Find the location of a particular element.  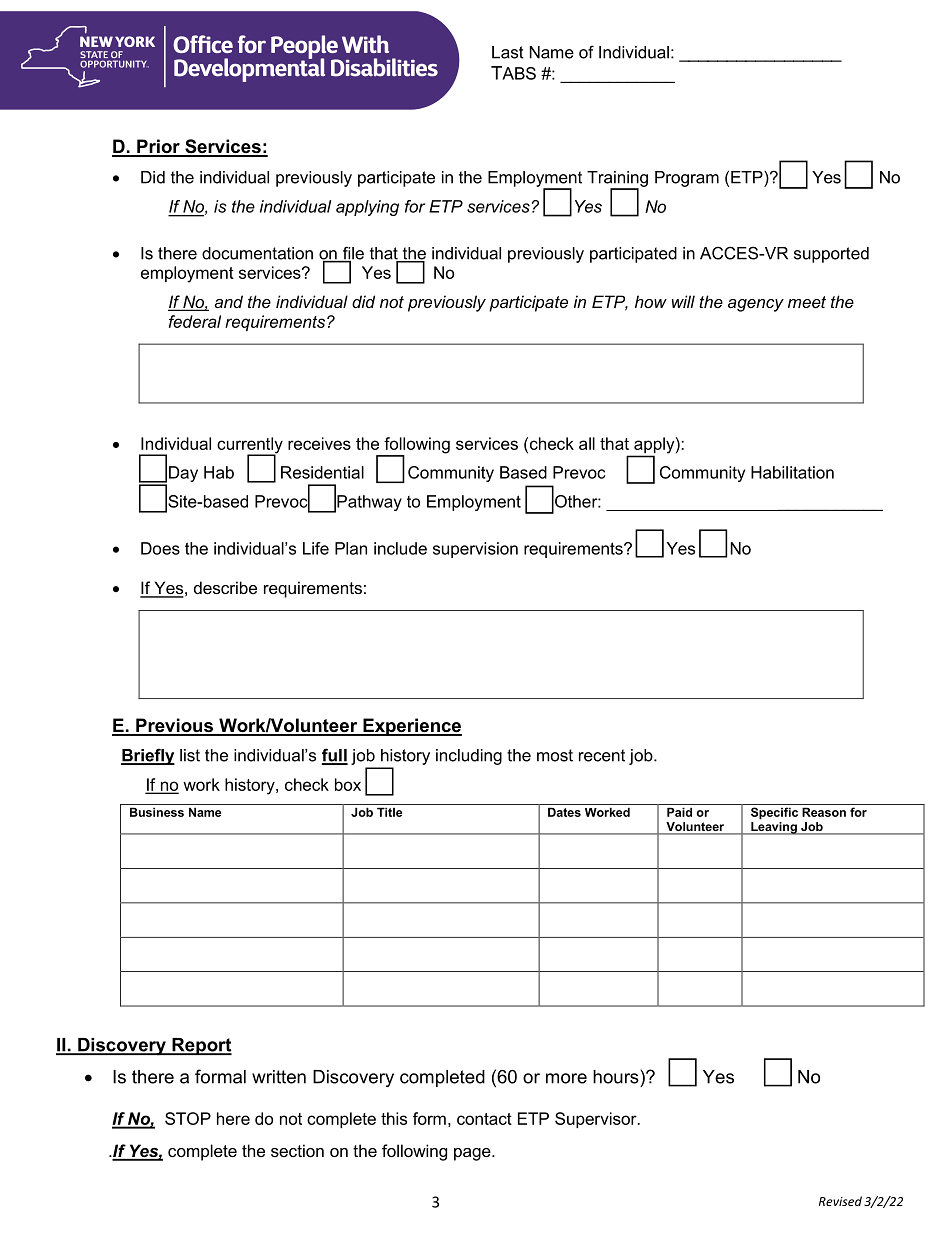

Last is located at coordinates (508, 52).
